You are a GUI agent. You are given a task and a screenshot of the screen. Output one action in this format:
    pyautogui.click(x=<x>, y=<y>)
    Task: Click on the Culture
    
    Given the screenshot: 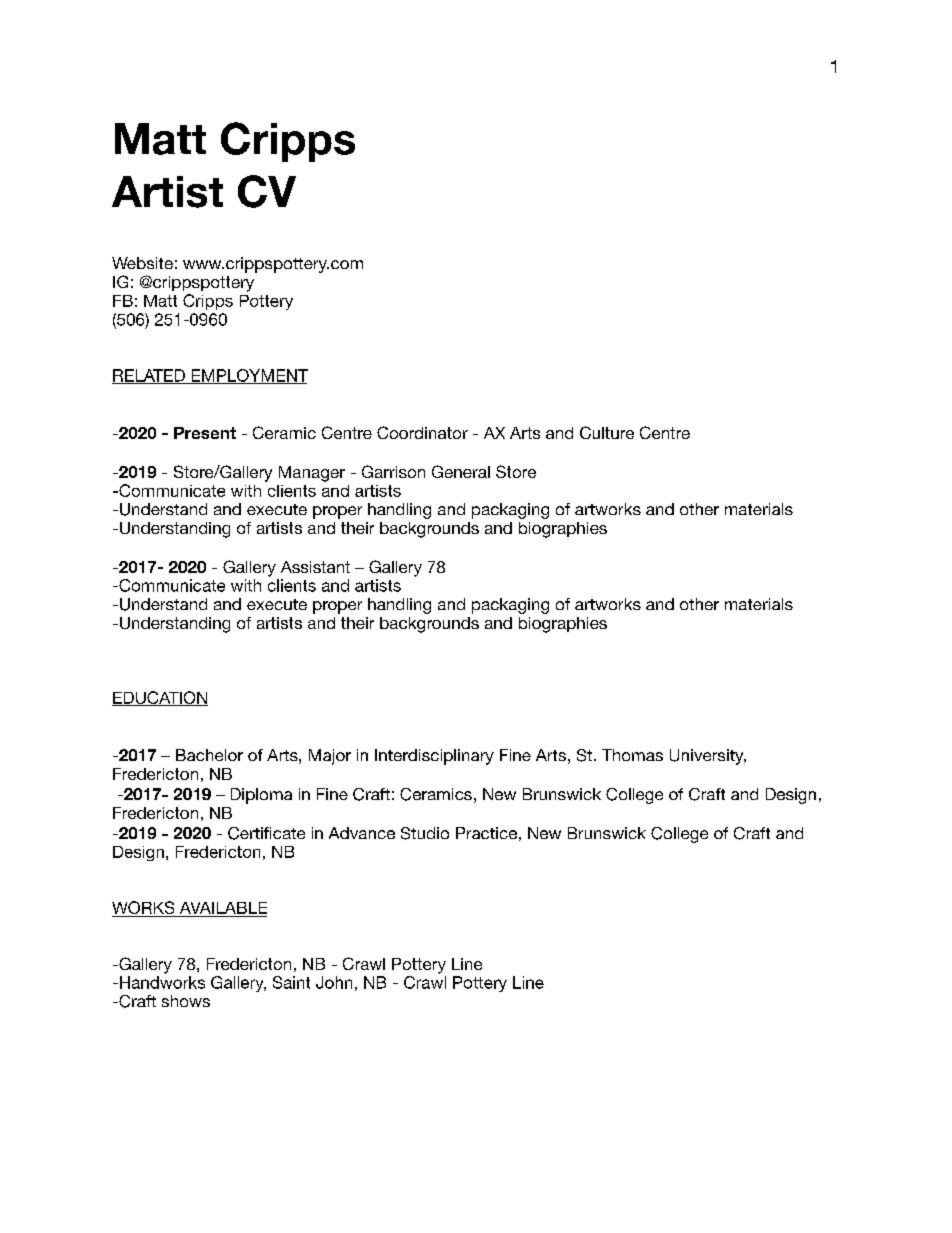 What is the action you would take?
    pyautogui.click(x=607, y=432)
